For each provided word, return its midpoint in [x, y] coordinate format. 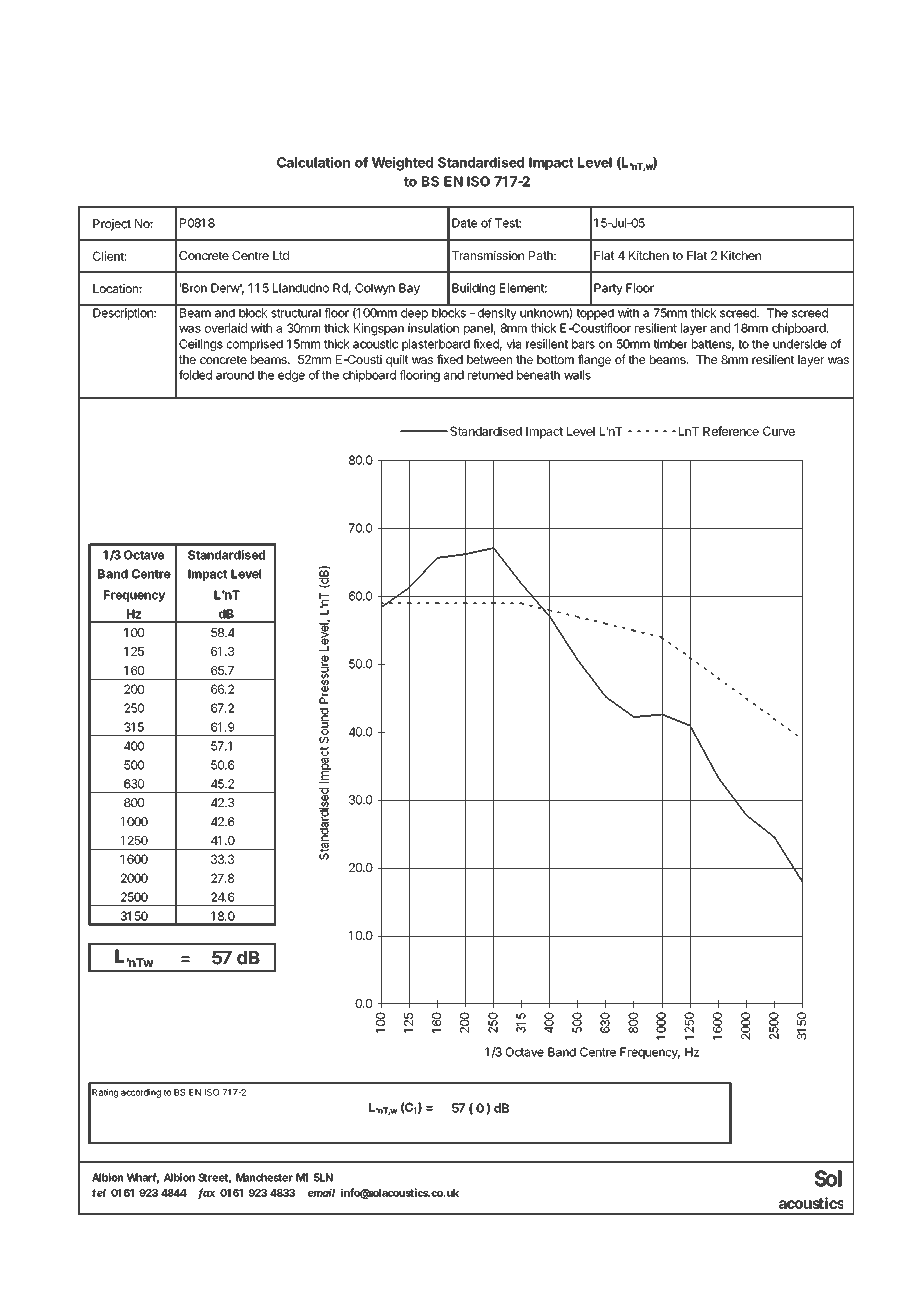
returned [490, 375]
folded [195, 375]
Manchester [264, 1177]
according [141, 1093]
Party [608, 289]
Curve [779, 431]
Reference [731, 431]
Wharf [143, 1178]
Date [464, 223]
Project [112, 225]
